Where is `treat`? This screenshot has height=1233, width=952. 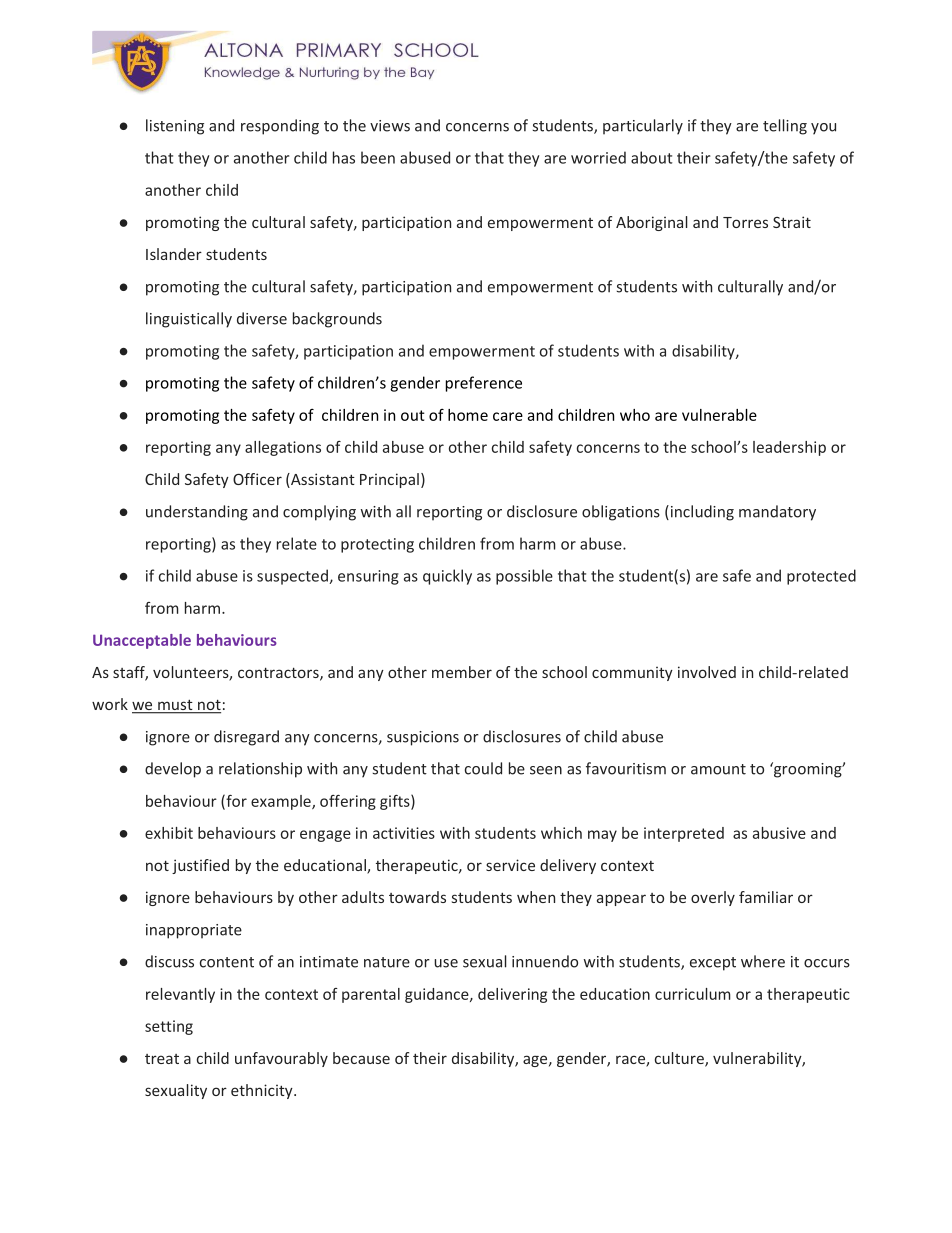
treat is located at coordinates (162, 1059).
